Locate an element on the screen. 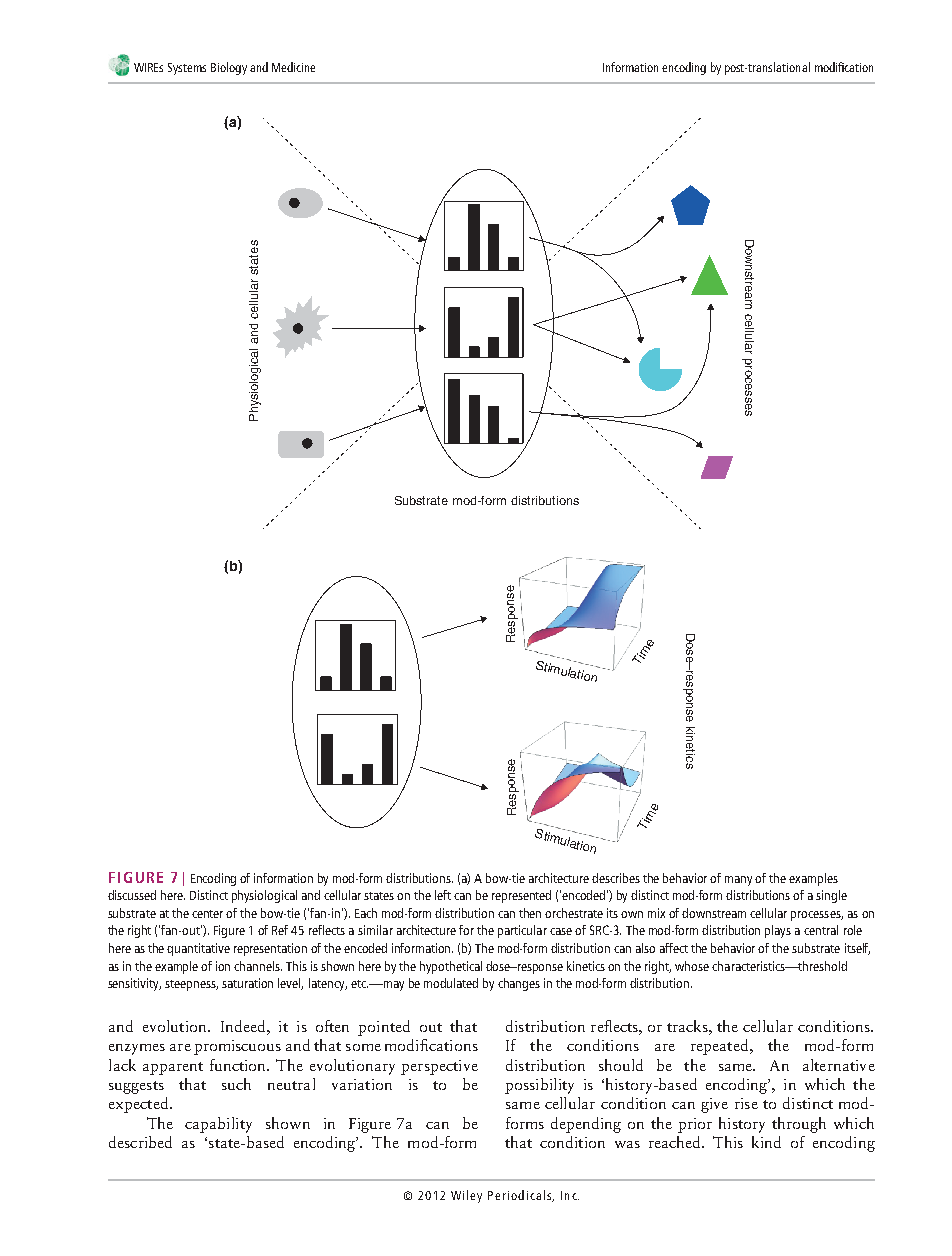 The width and height of the screenshot is (952, 1256). capability is located at coordinates (218, 1125).
